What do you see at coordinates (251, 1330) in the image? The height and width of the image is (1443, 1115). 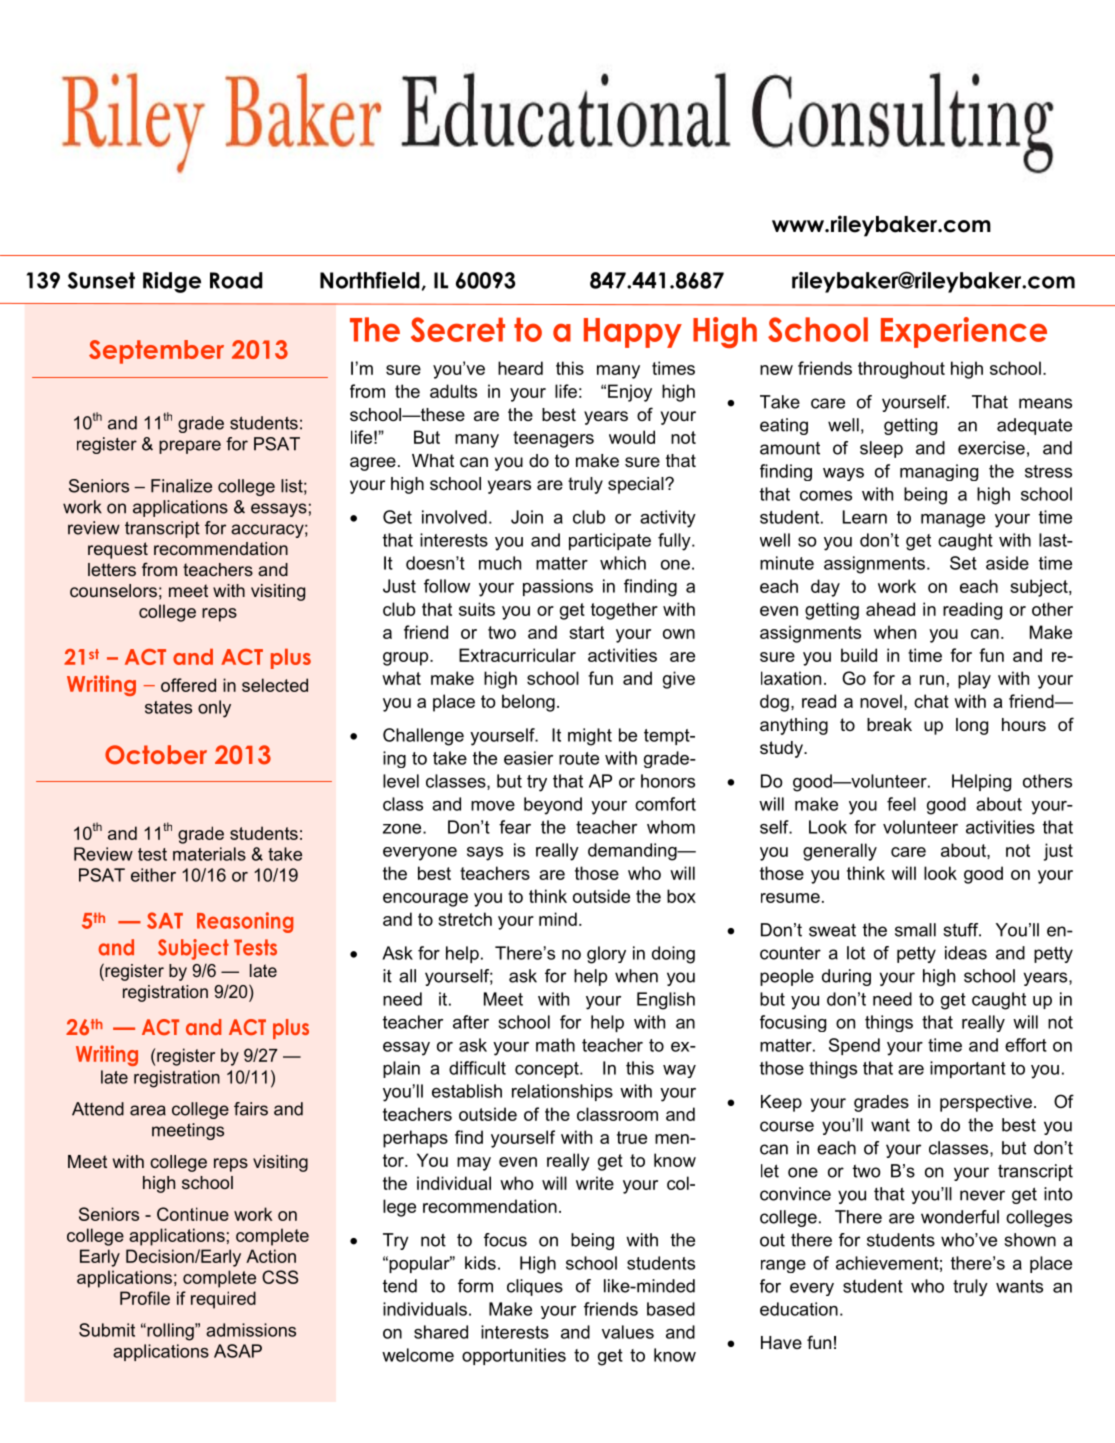 I see `admissions` at bounding box center [251, 1330].
